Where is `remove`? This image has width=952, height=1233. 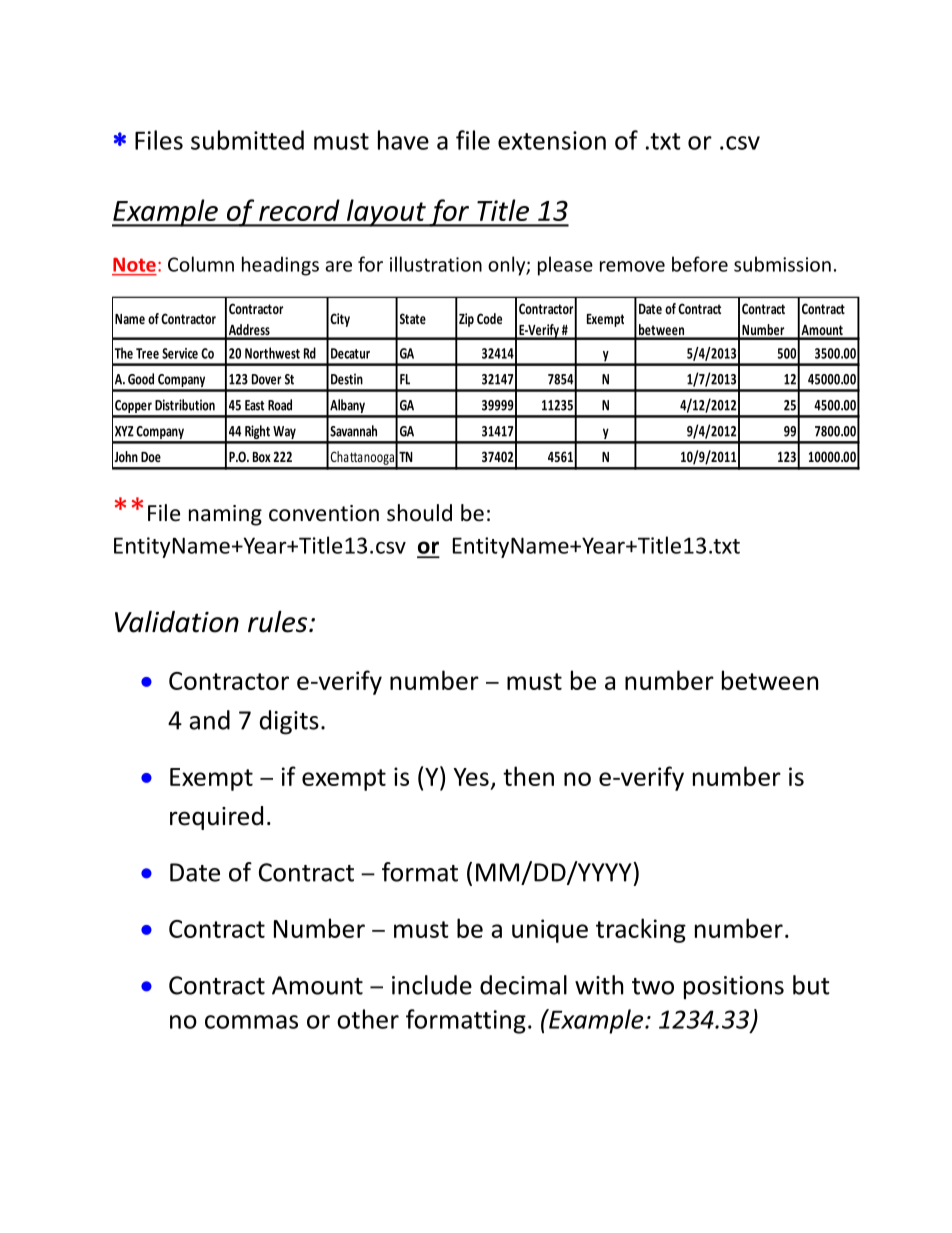
remove is located at coordinates (632, 266).
